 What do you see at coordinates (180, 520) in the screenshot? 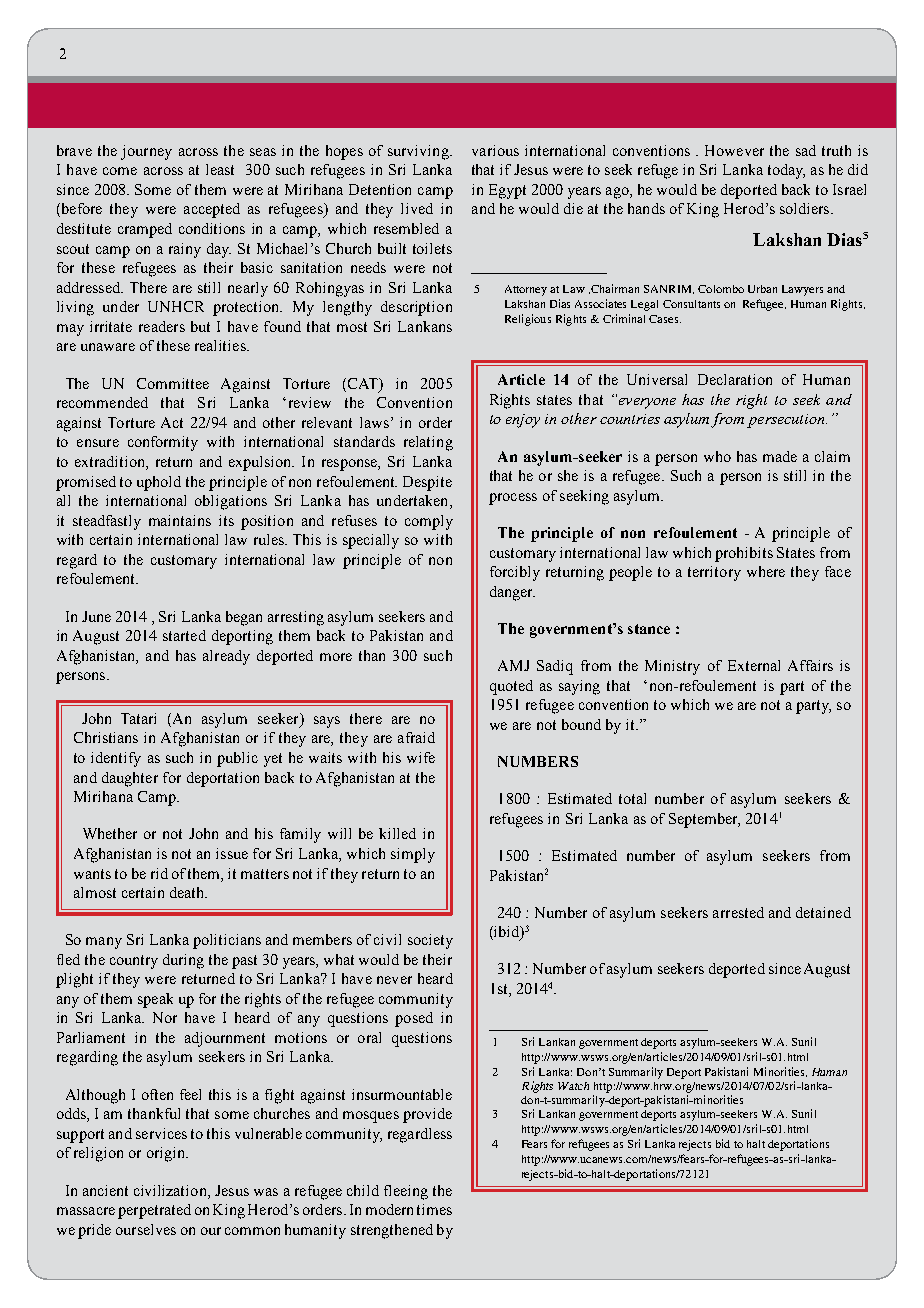
I see `maintains` at bounding box center [180, 520].
